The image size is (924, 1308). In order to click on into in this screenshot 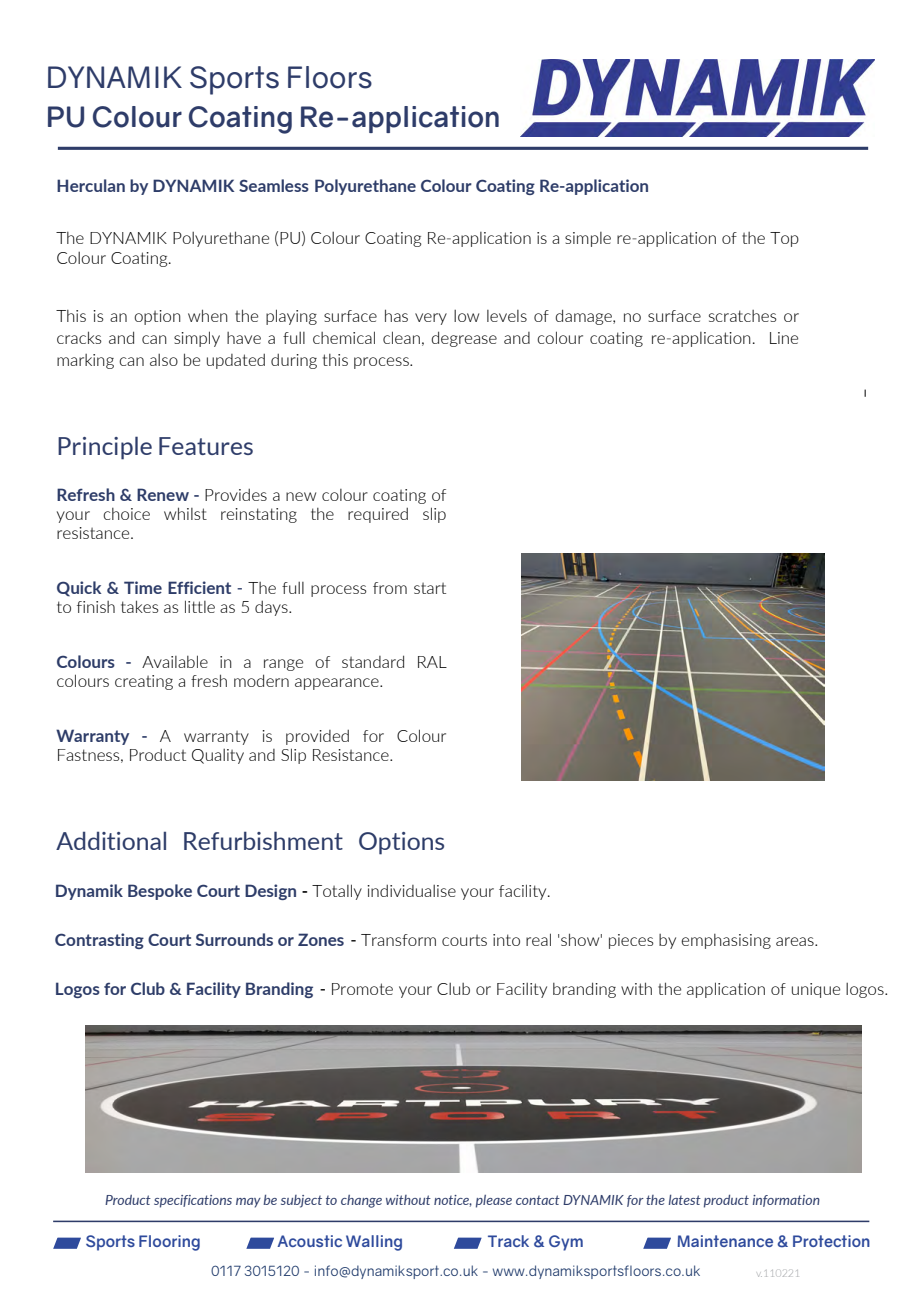, I will do `click(506, 940)`.
